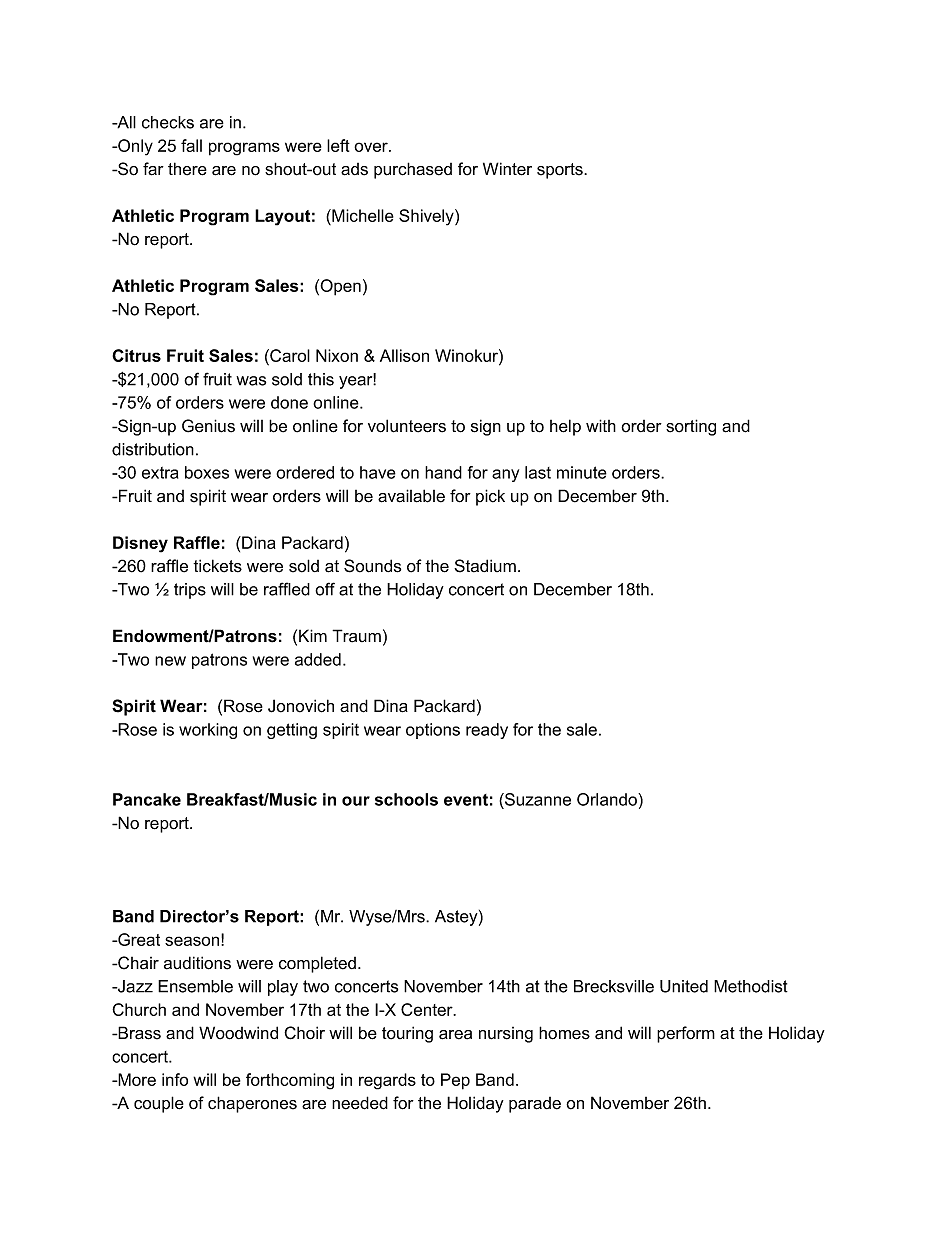 The image size is (952, 1233). What do you see at coordinates (207, 472) in the image?
I see `boxes` at bounding box center [207, 472].
